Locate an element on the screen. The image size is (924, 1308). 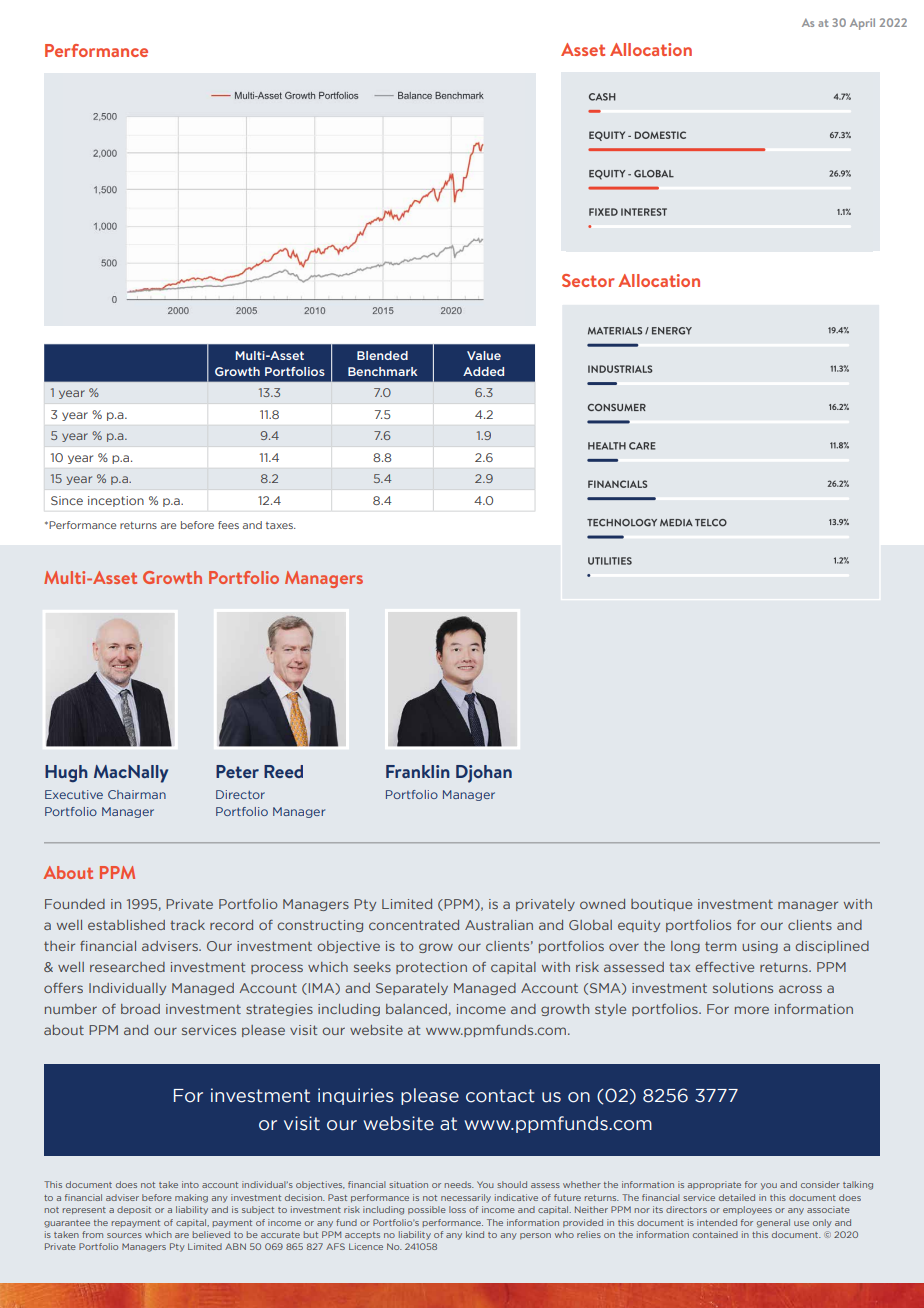
protection is located at coordinates (431, 968).
